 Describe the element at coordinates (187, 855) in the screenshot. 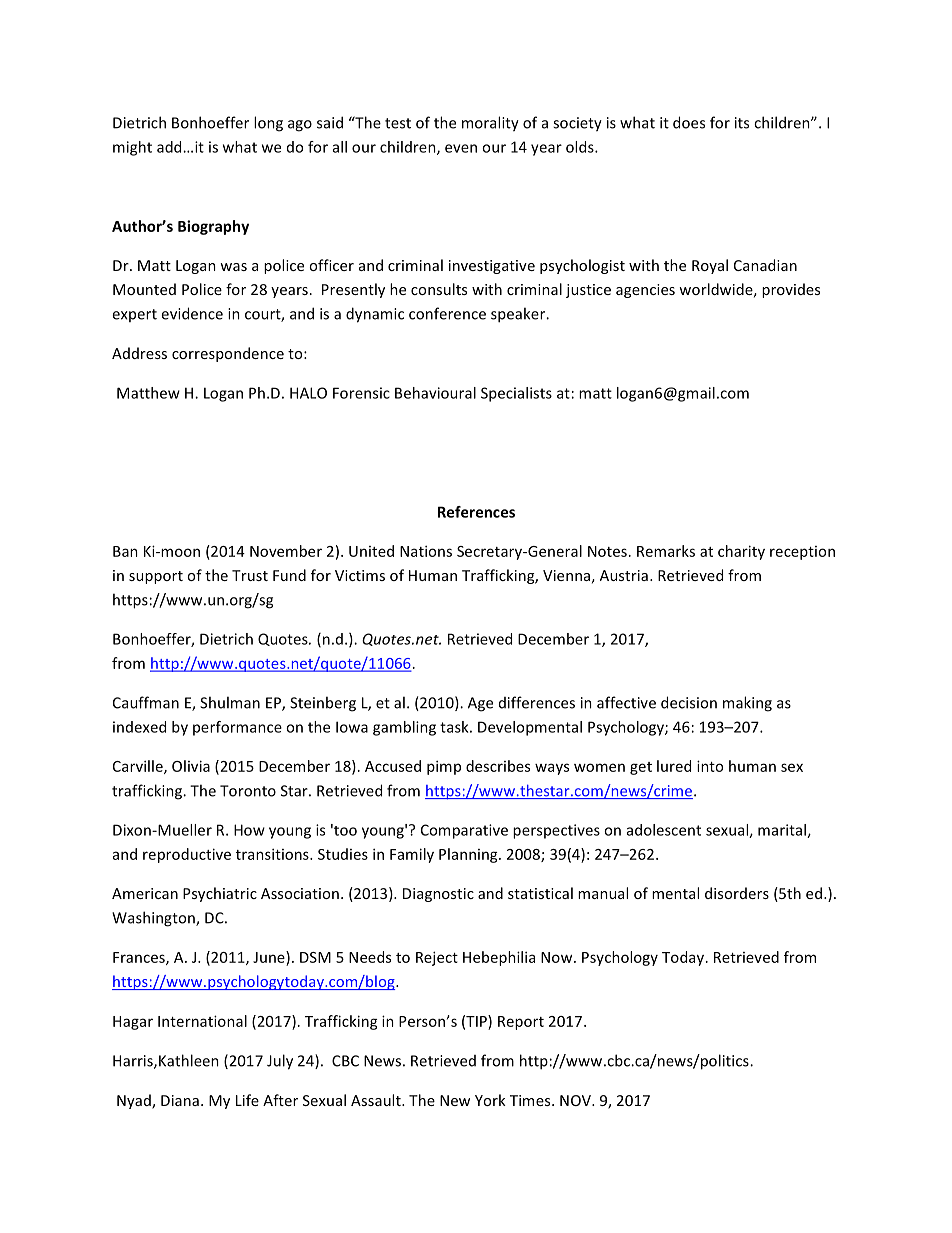

I see `reproductive` at that location.
